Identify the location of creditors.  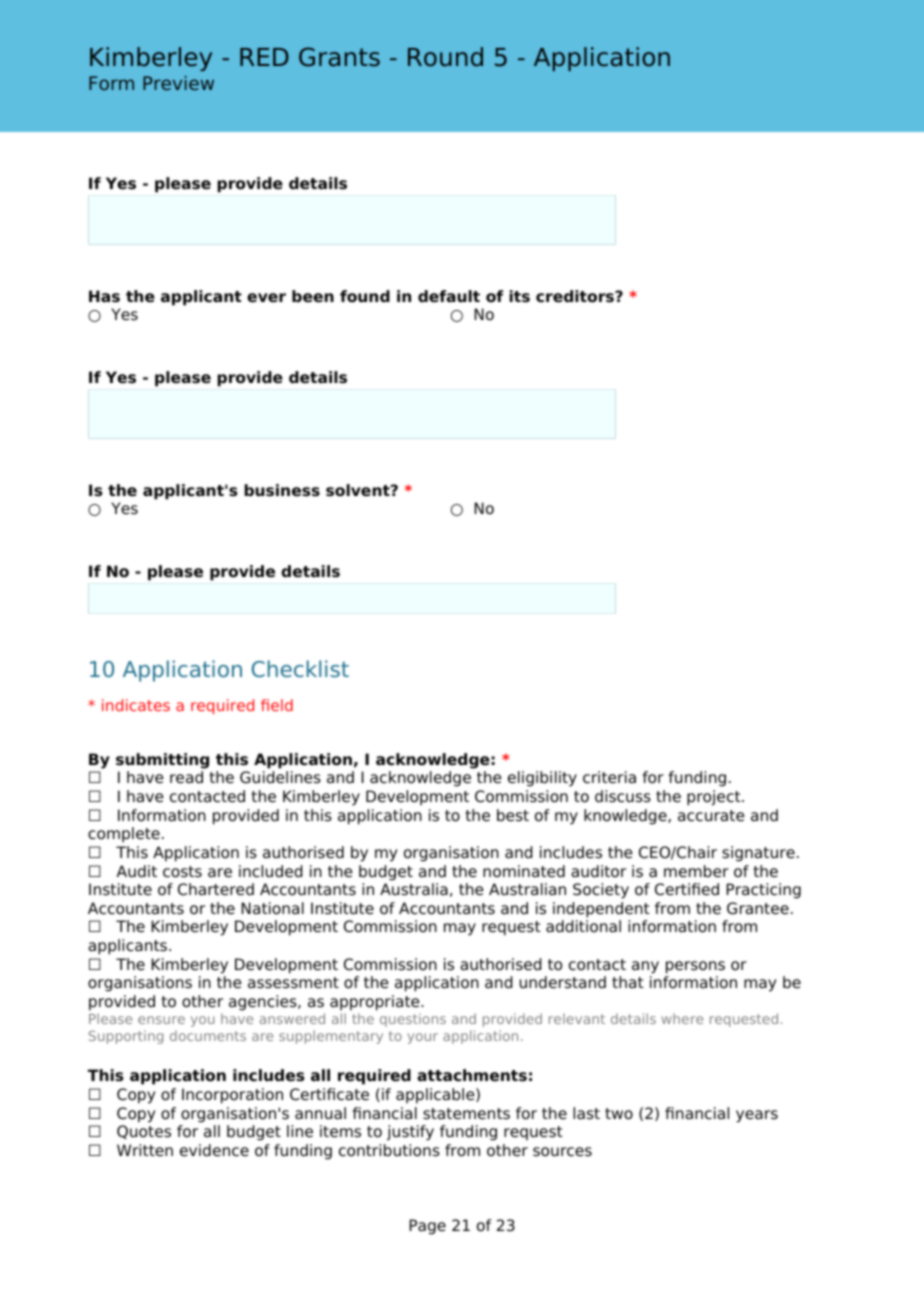
(576, 296).
